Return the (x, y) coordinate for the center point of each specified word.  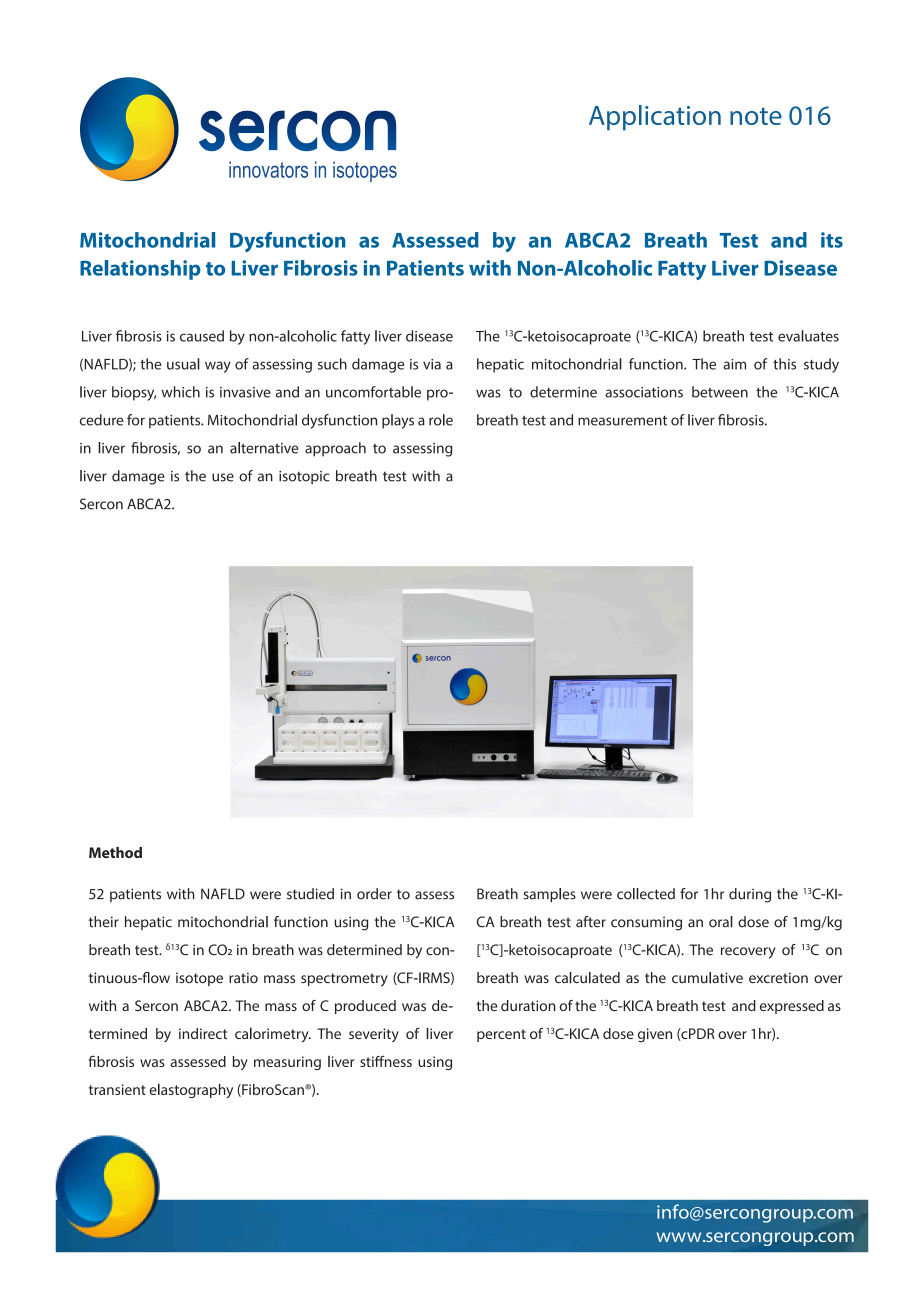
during (750, 895)
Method (115, 852)
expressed (792, 1007)
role (441, 420)
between (720, 392)
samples (549, 895)
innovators (268, 169)
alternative (264, 448)
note (756, 116)
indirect (203, 1033)
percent (501, 1035)
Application (655, 118)
